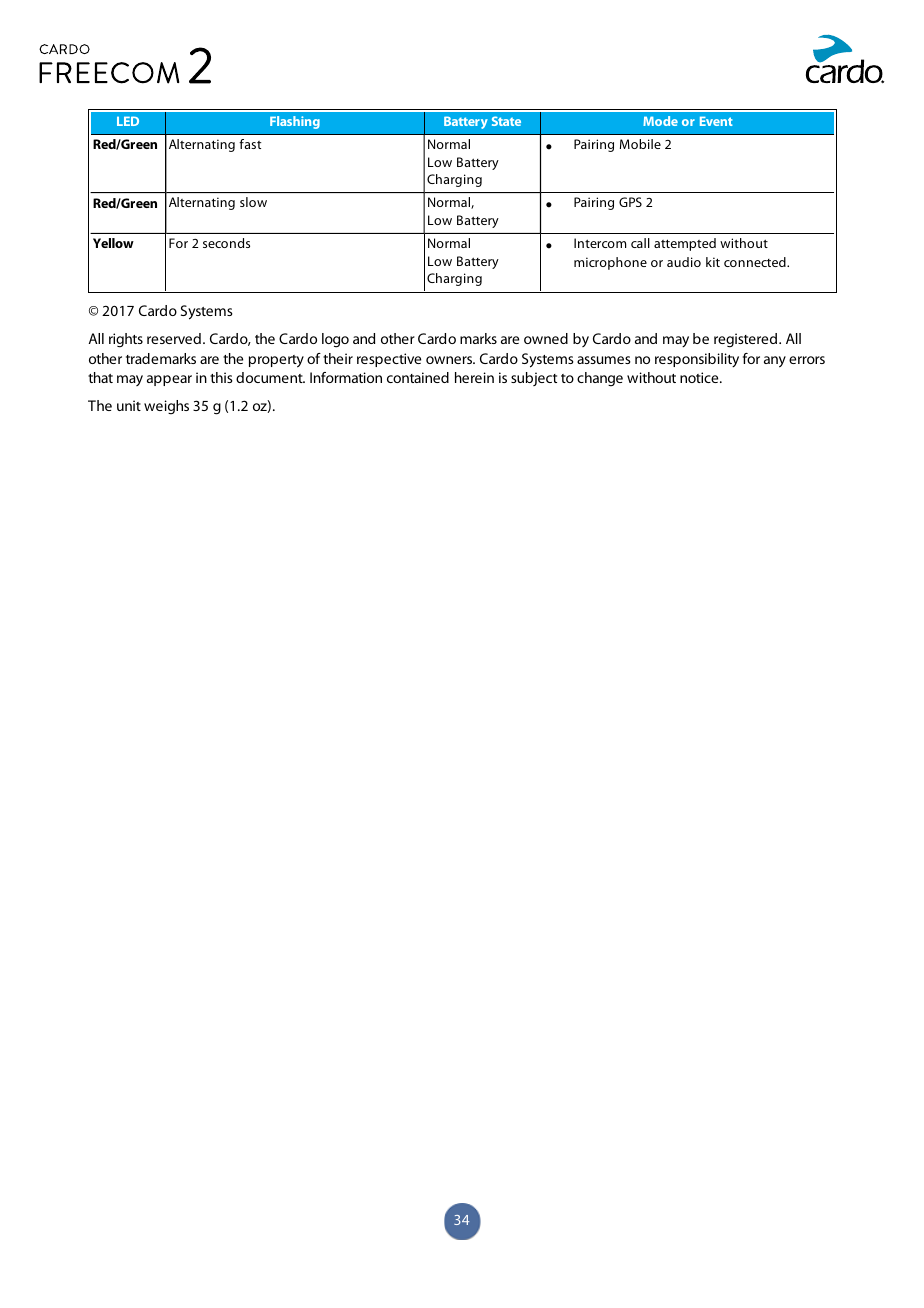 This screenshot has width=924, height=1308. I want to click on seconds, so click(226, 243).
